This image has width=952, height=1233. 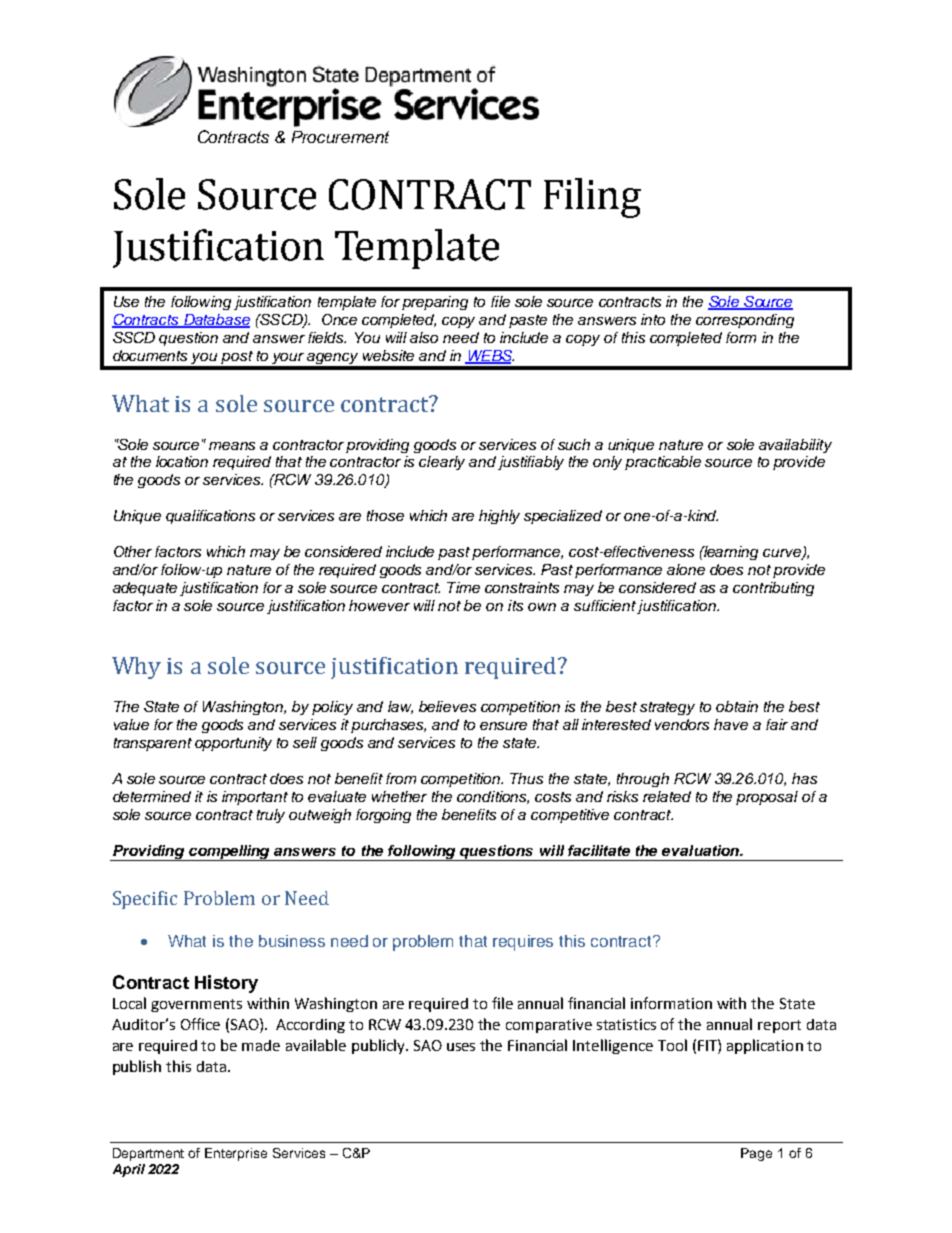 What do you see at coordinates (731, 724) in the image?
I see `have` at bounding box center [731, 724].
